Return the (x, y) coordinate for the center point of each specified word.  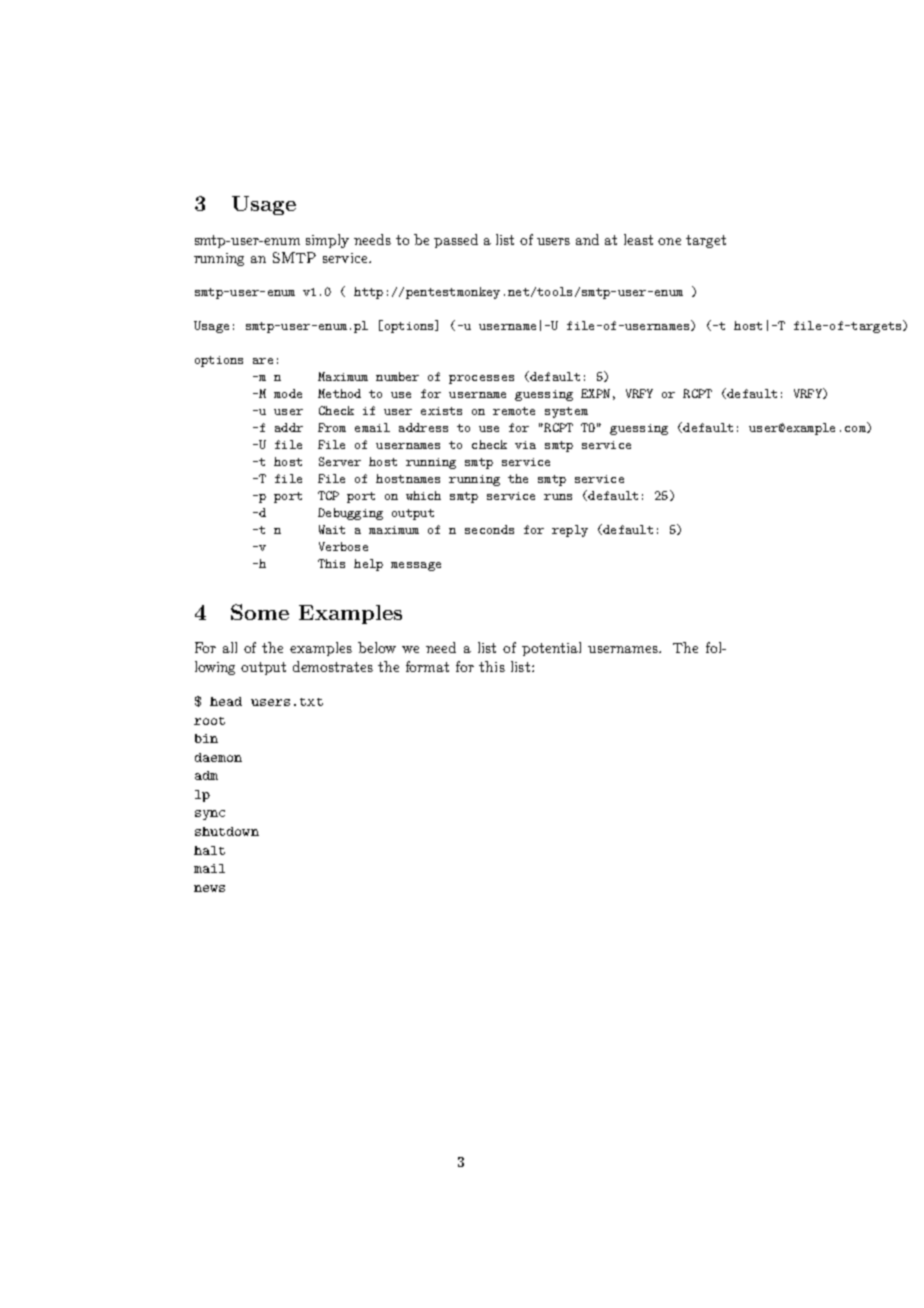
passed (456, 241)
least (638, 239)
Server (340, 461)
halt (209, 850)
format (427, 666)
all (230, 647)
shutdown (227, 831)
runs (558, 497)
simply (327, 241)
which (423, 495)
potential (551, 649)
